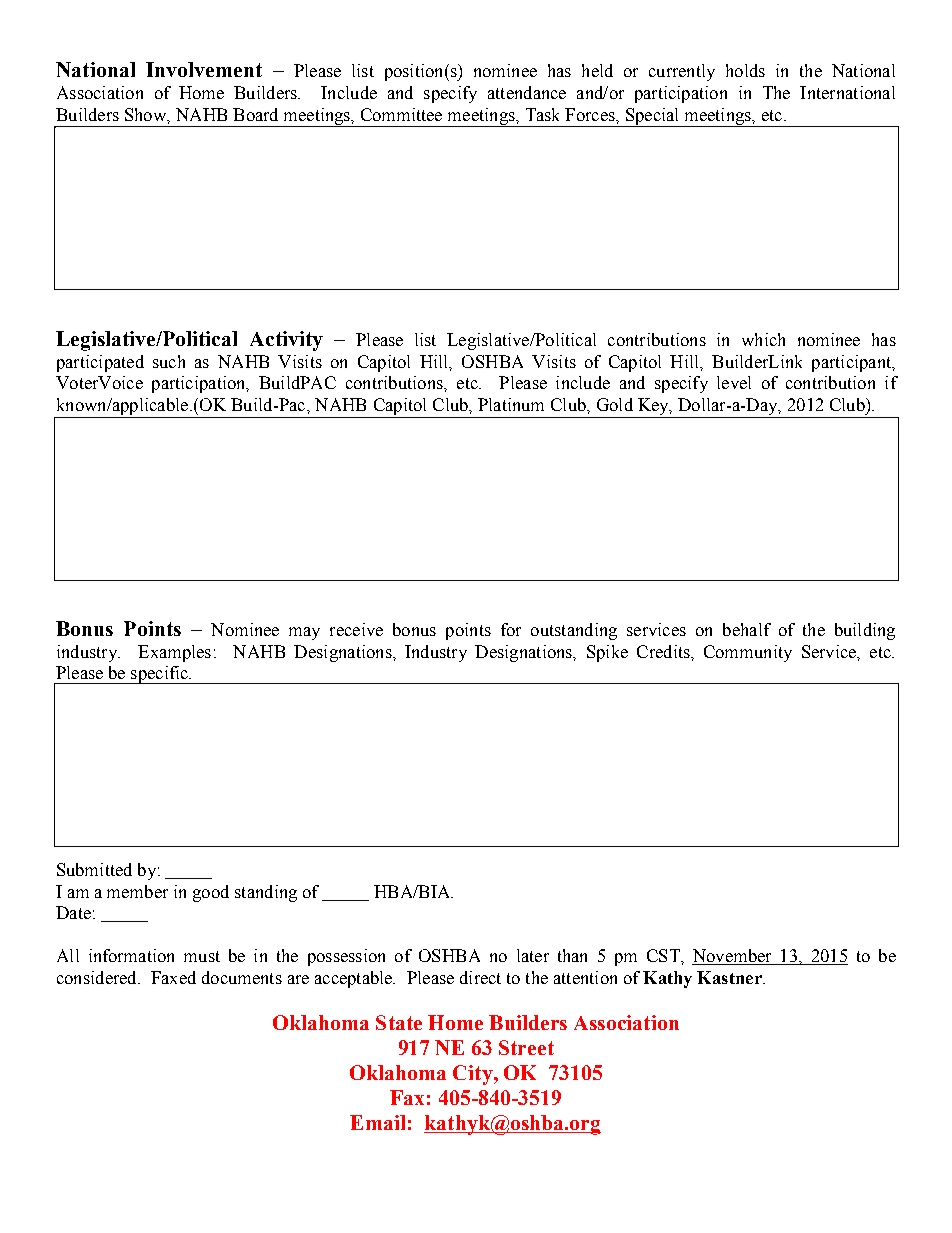 This screenshot has width=952, height=1233. I want to click on Involvement, so click(204, 69).
